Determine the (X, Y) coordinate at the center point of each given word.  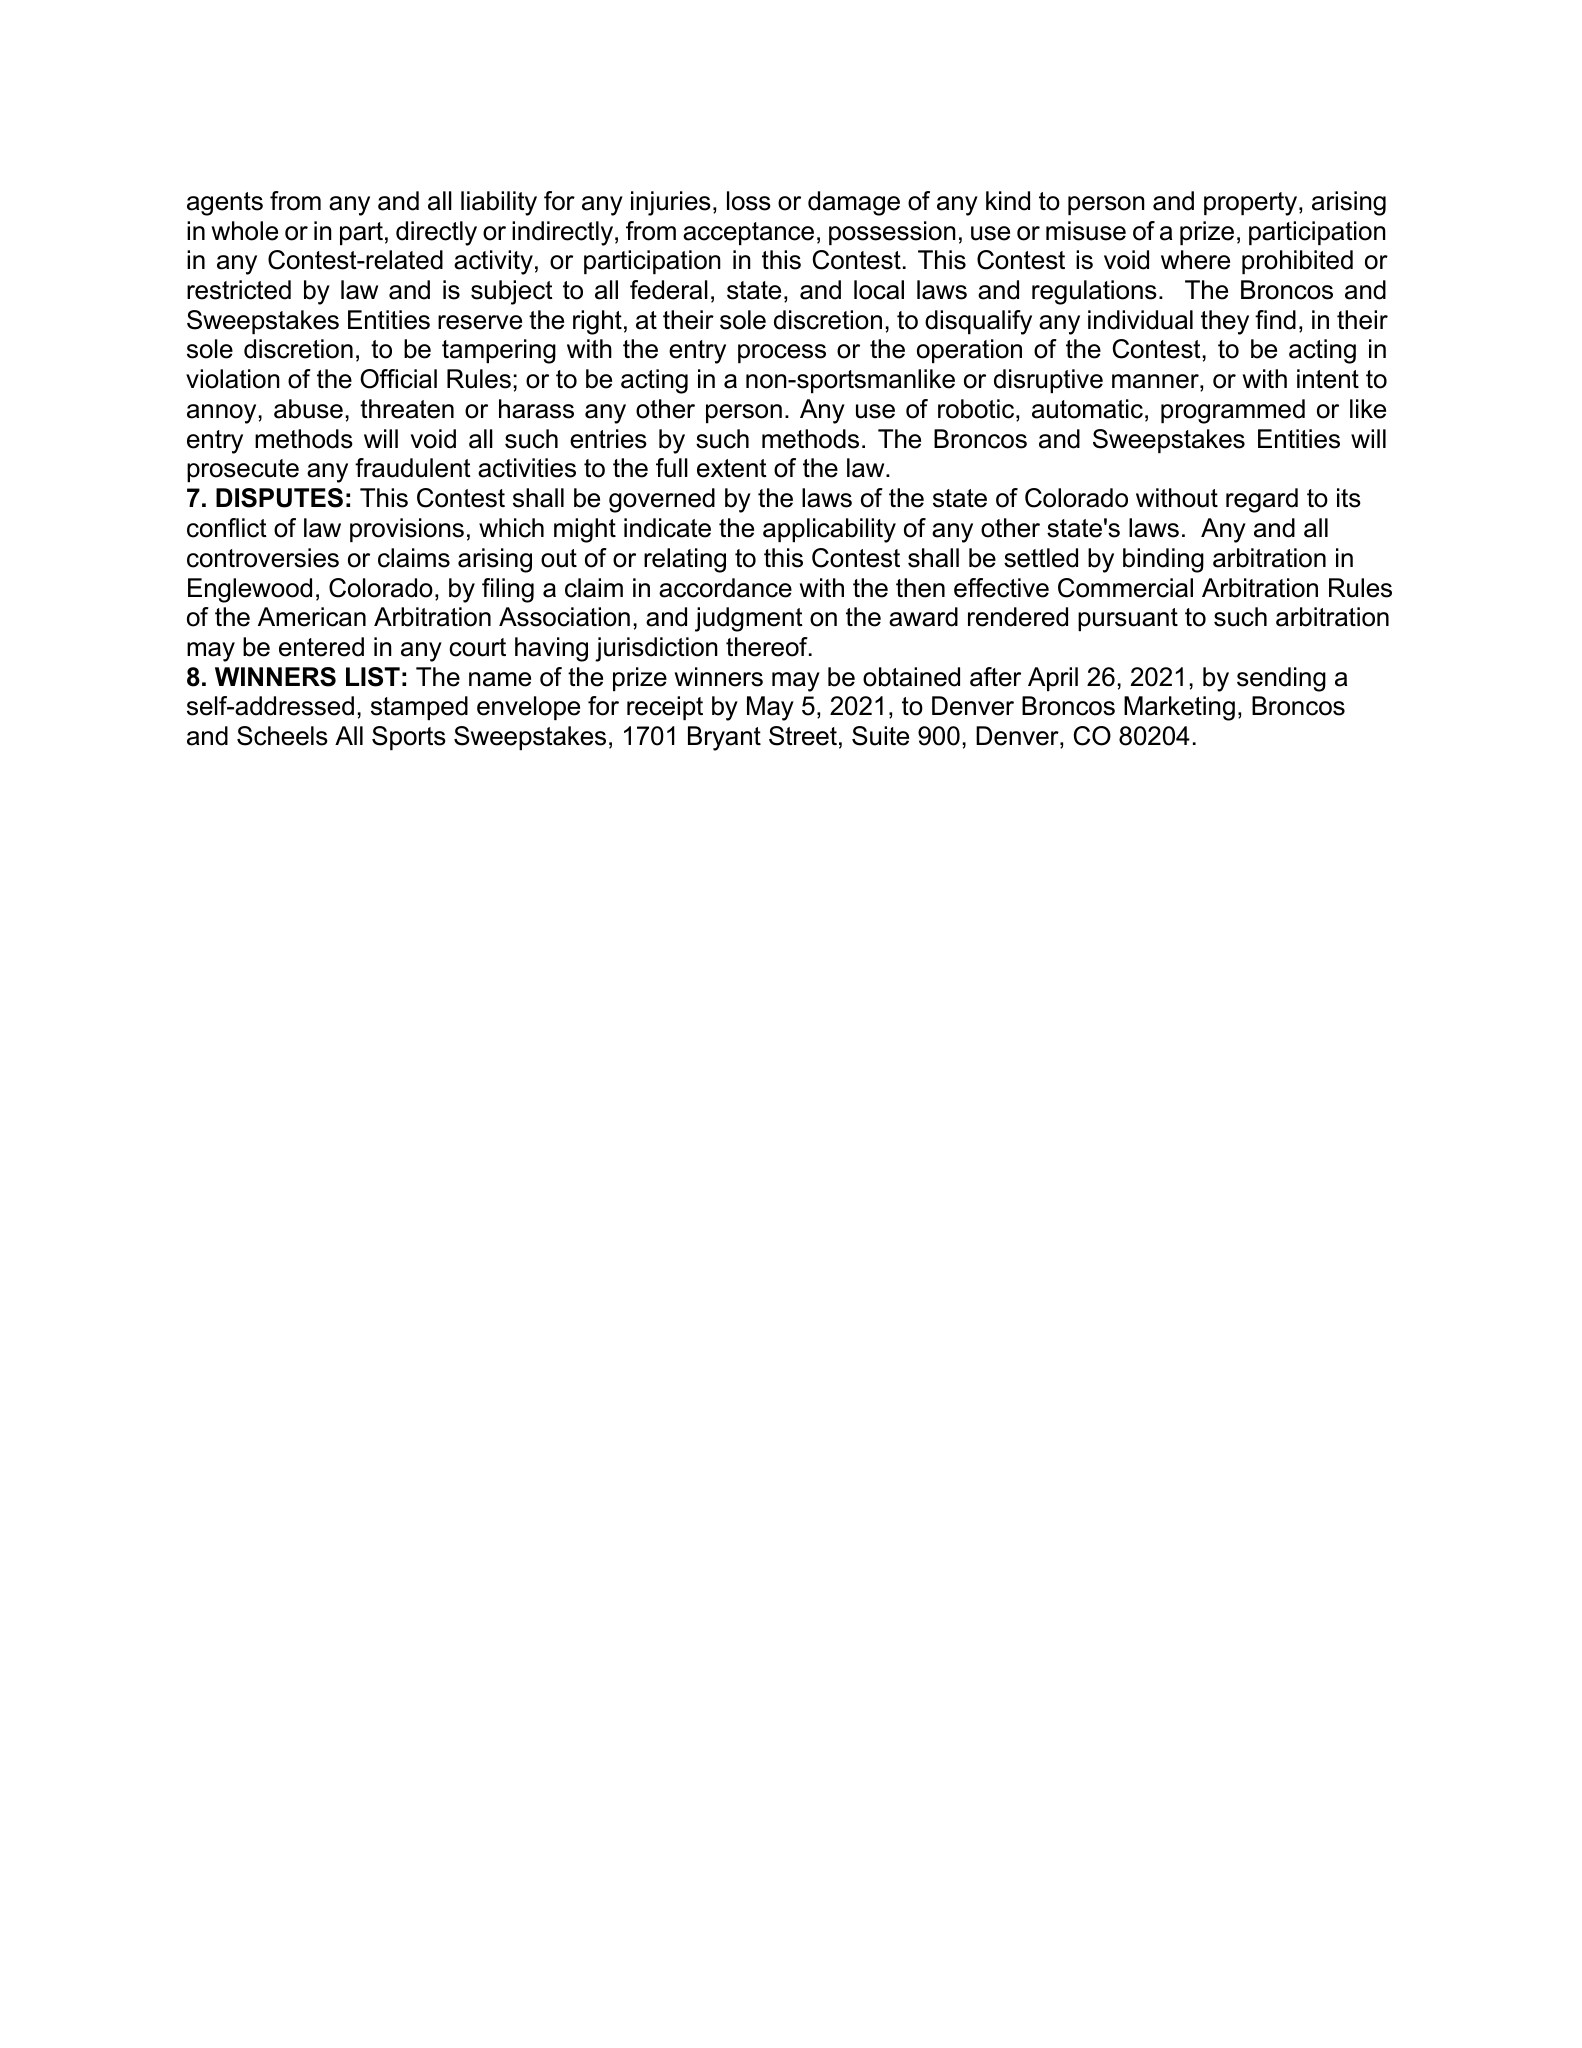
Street (803, 736)
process (782, 353)
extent (732, 468)
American (312, 617)
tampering (499, 351)
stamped (419, 708)
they (1225, 322)
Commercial (1125, 588)
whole (245, 231)
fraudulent (413, 468)
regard (1262, 500)
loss (749, 201)
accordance (725, 588)
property (1252, 204)
